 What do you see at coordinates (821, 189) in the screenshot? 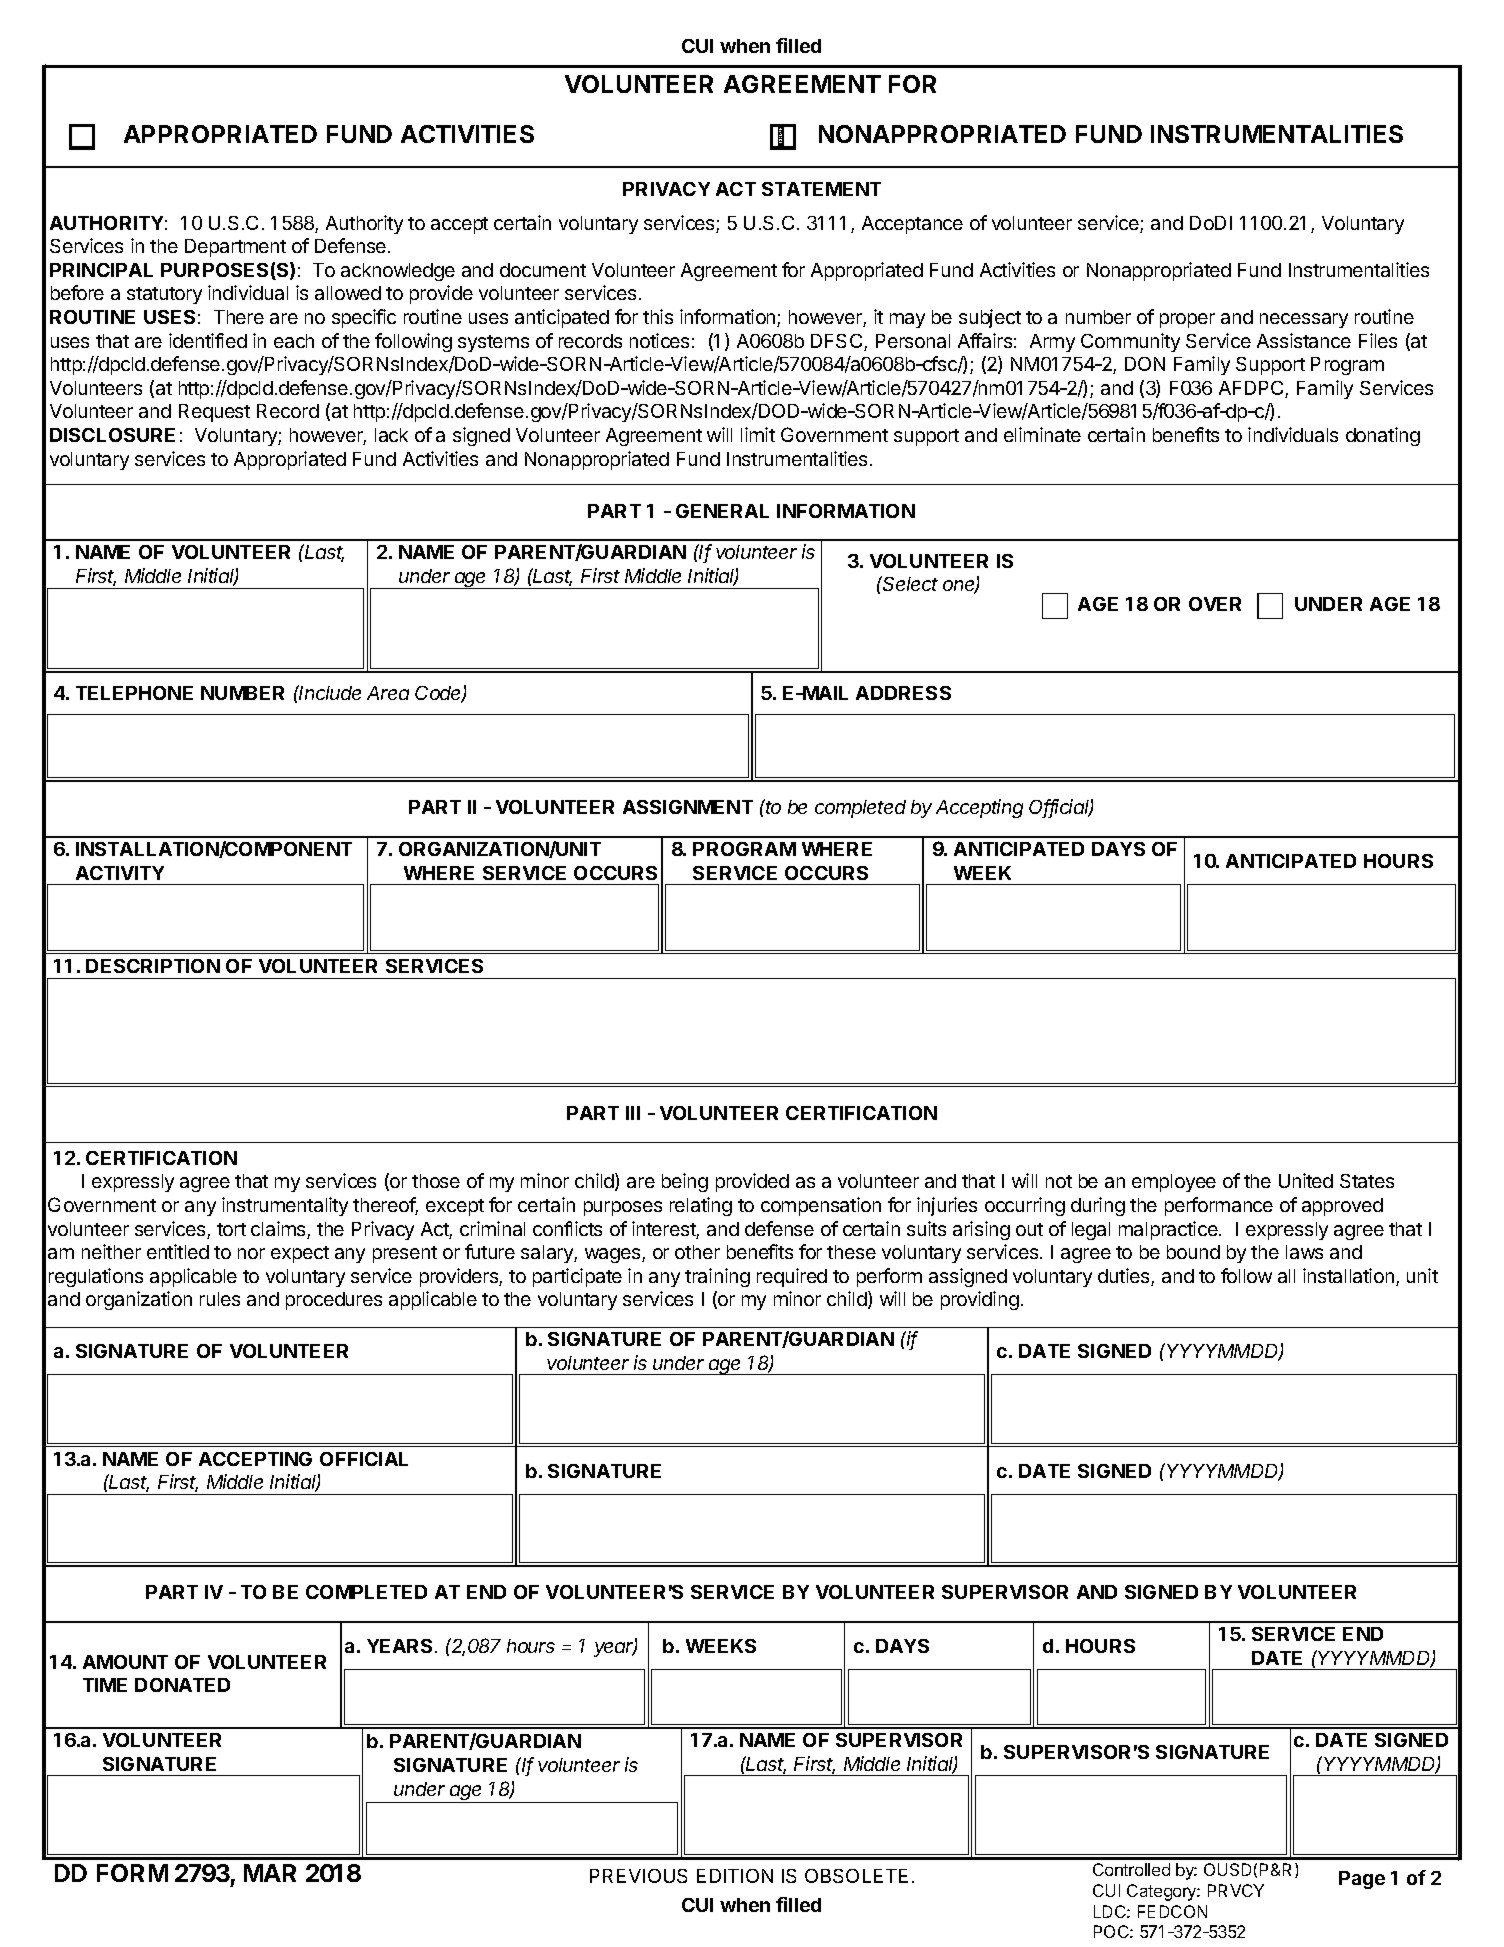
I see `STATEMENT` at bounding box center [821, 189].
